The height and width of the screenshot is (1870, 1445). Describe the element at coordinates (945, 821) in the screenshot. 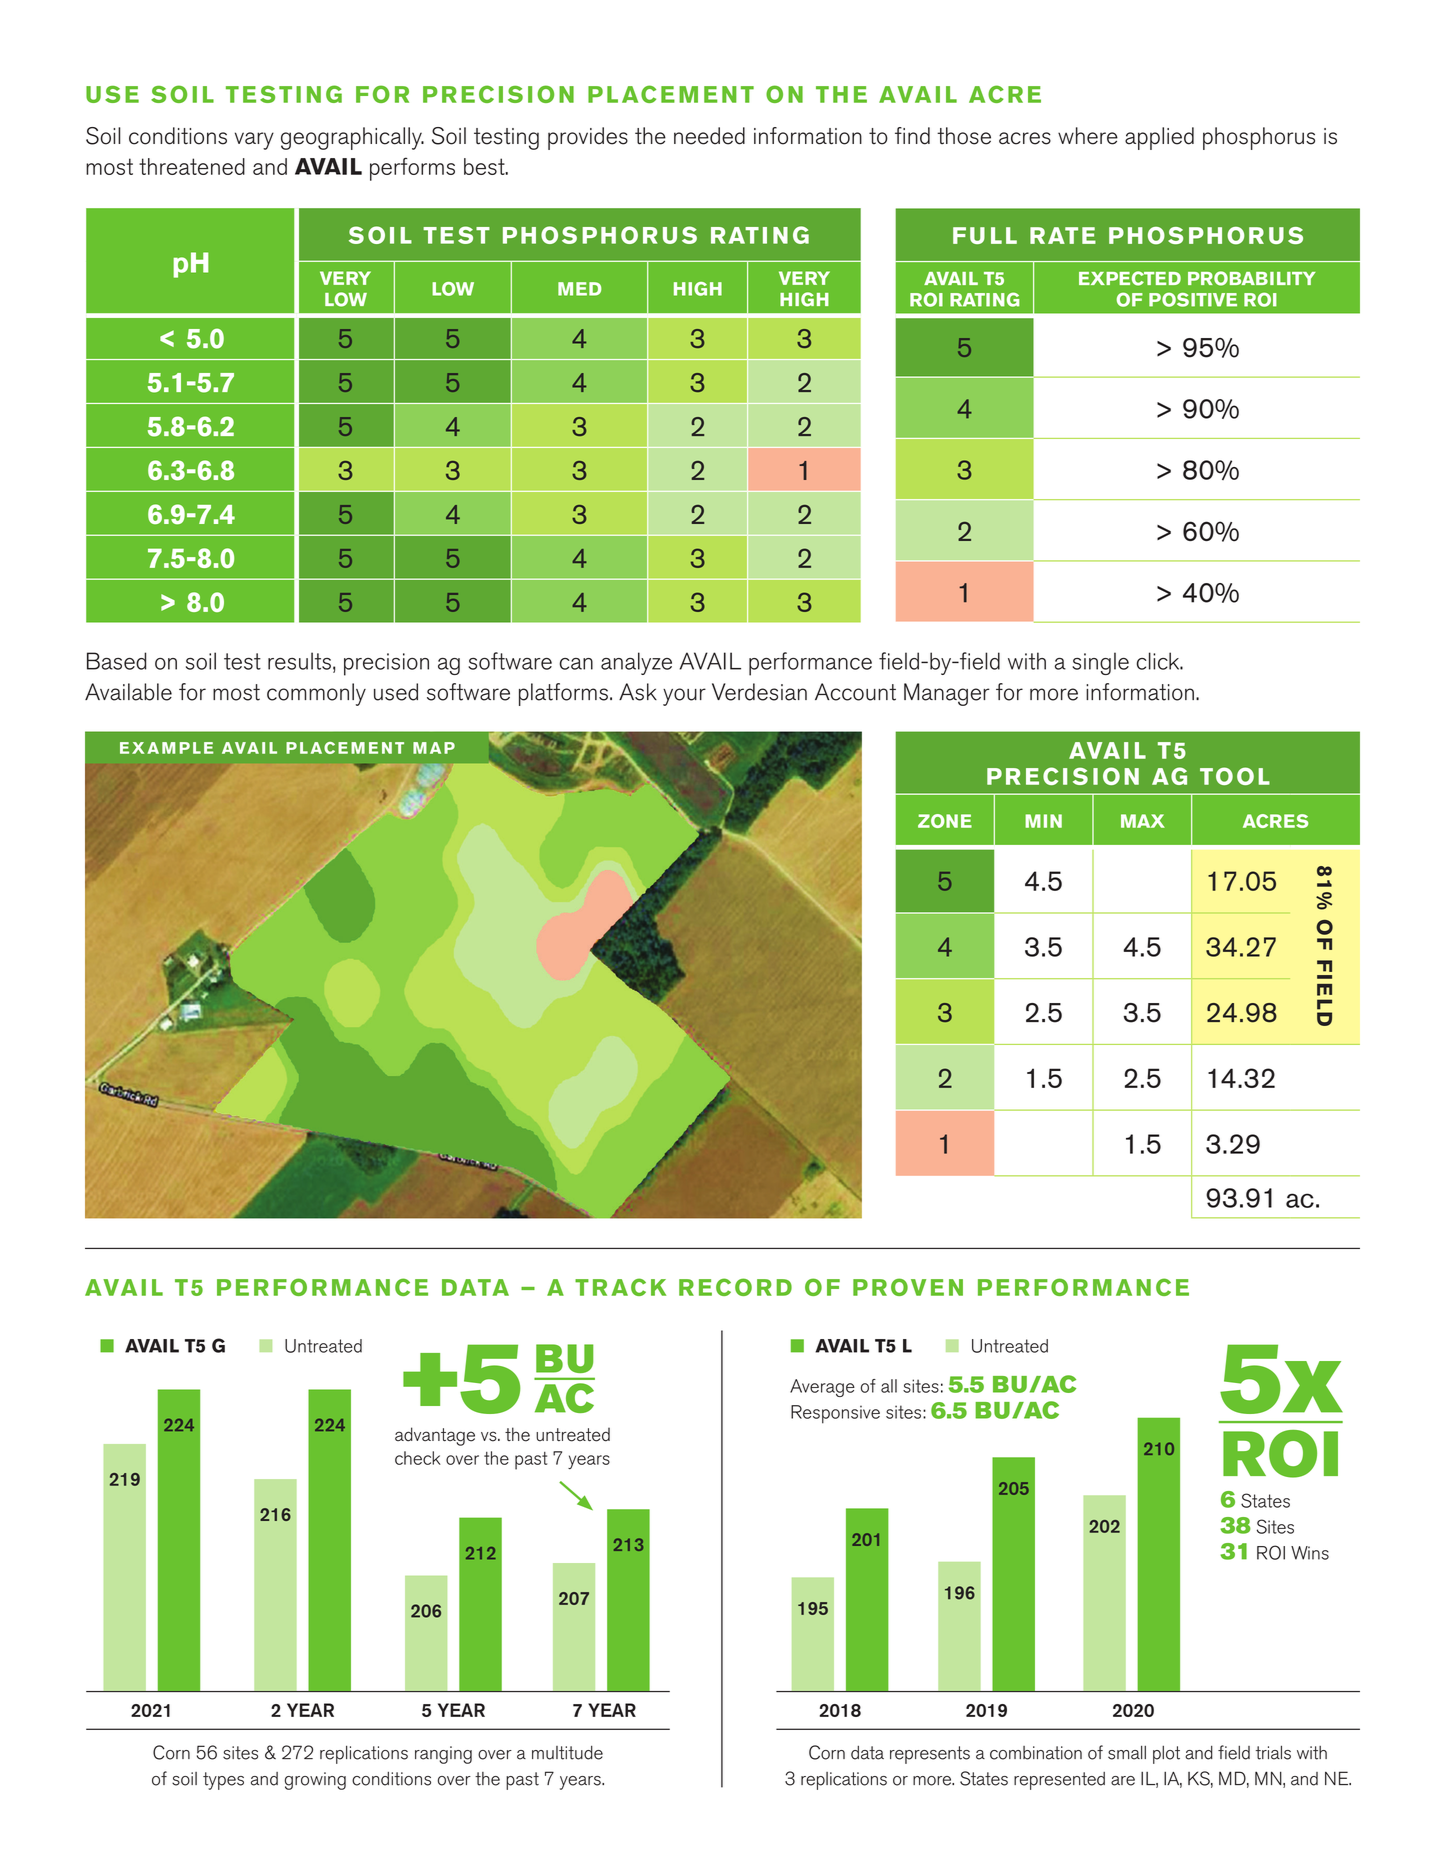

I see `ZONE` at that location.
